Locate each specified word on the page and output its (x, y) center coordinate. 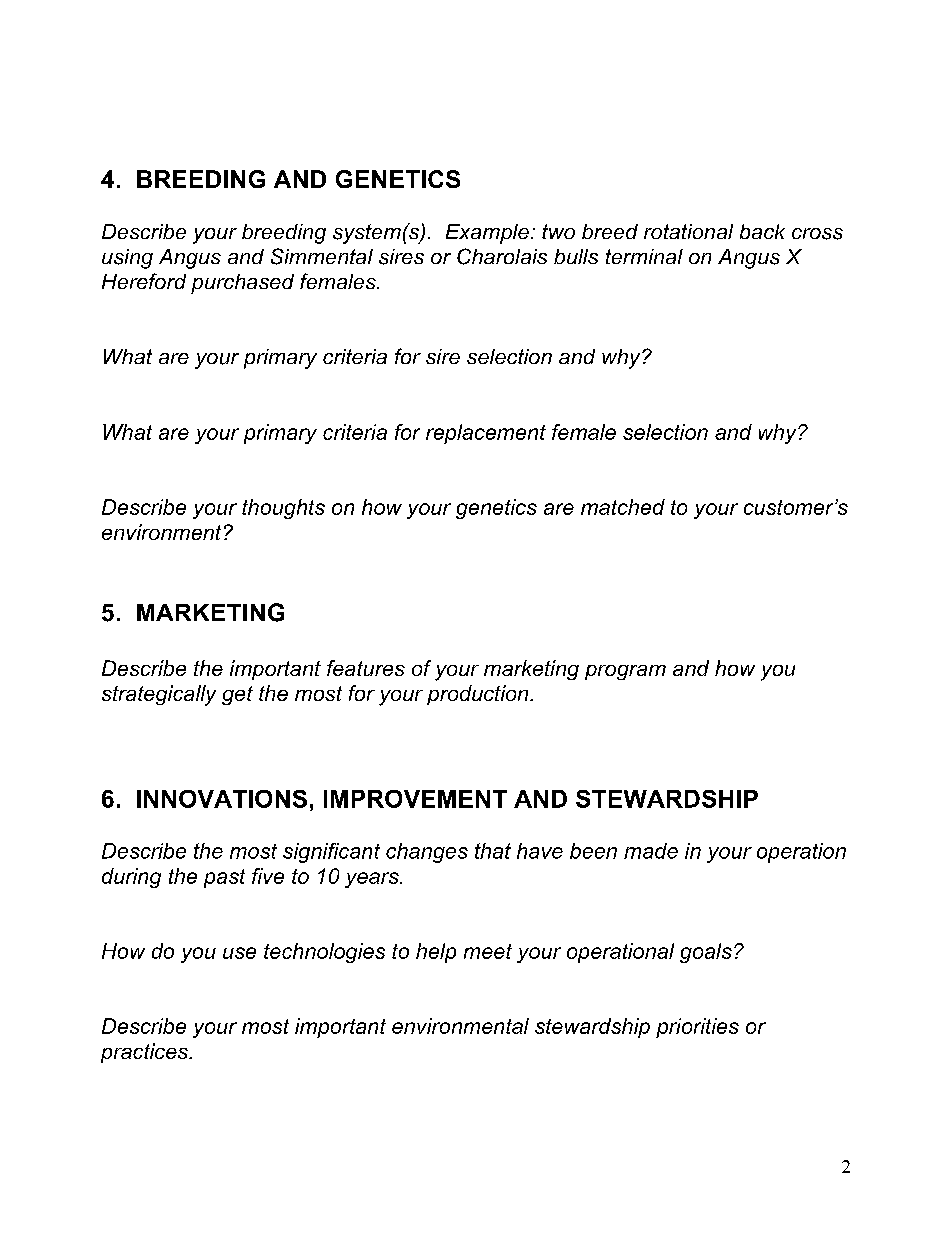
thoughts (283, 509)
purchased (242, 284)
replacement (486, 434)
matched (623, 507)
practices (145, 1053)
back (762, 231)
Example (487, 234)
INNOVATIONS (222, 799)
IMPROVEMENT (415, 799)
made (651, 851)
